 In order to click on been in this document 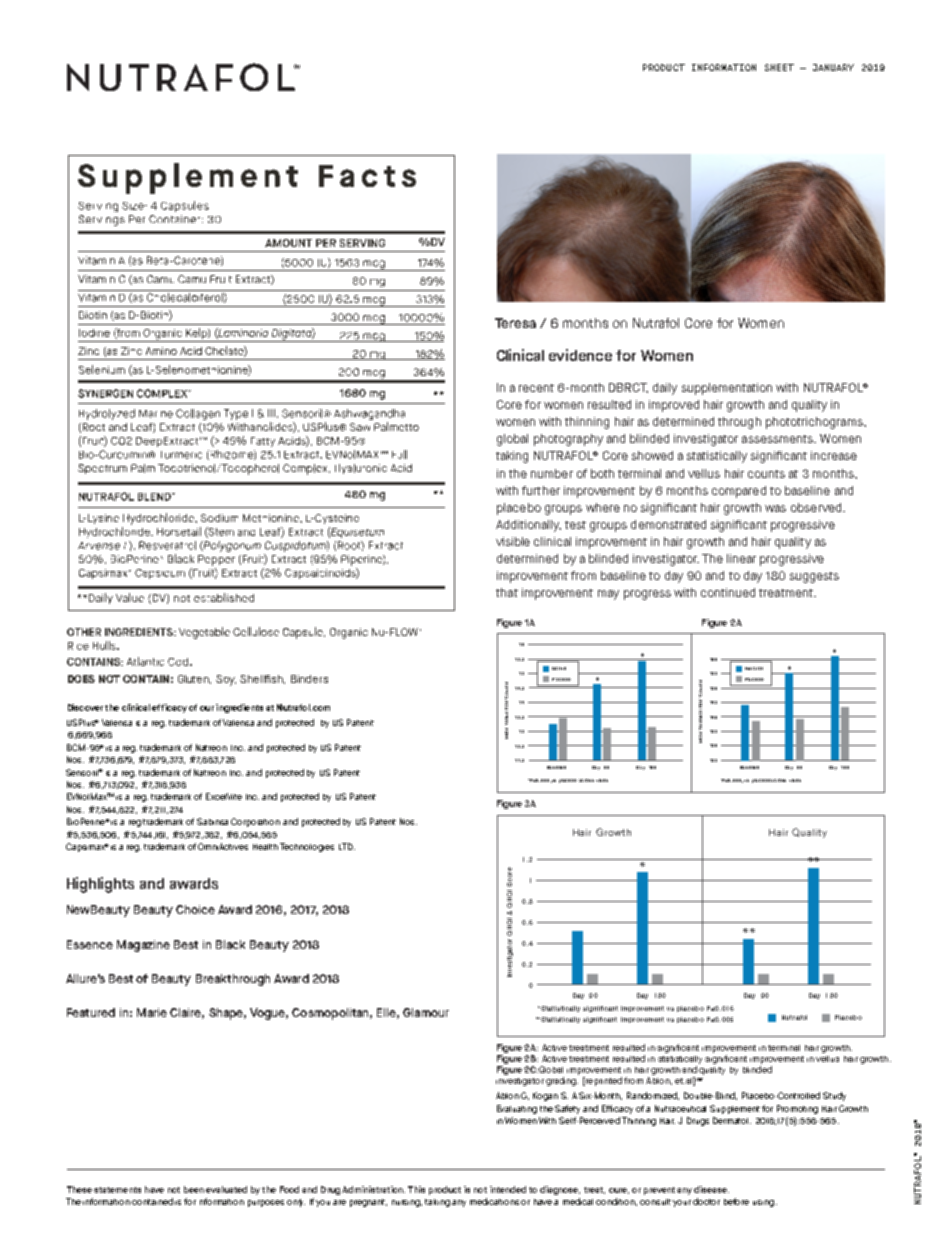, I will do `click(194, 1189)`.
